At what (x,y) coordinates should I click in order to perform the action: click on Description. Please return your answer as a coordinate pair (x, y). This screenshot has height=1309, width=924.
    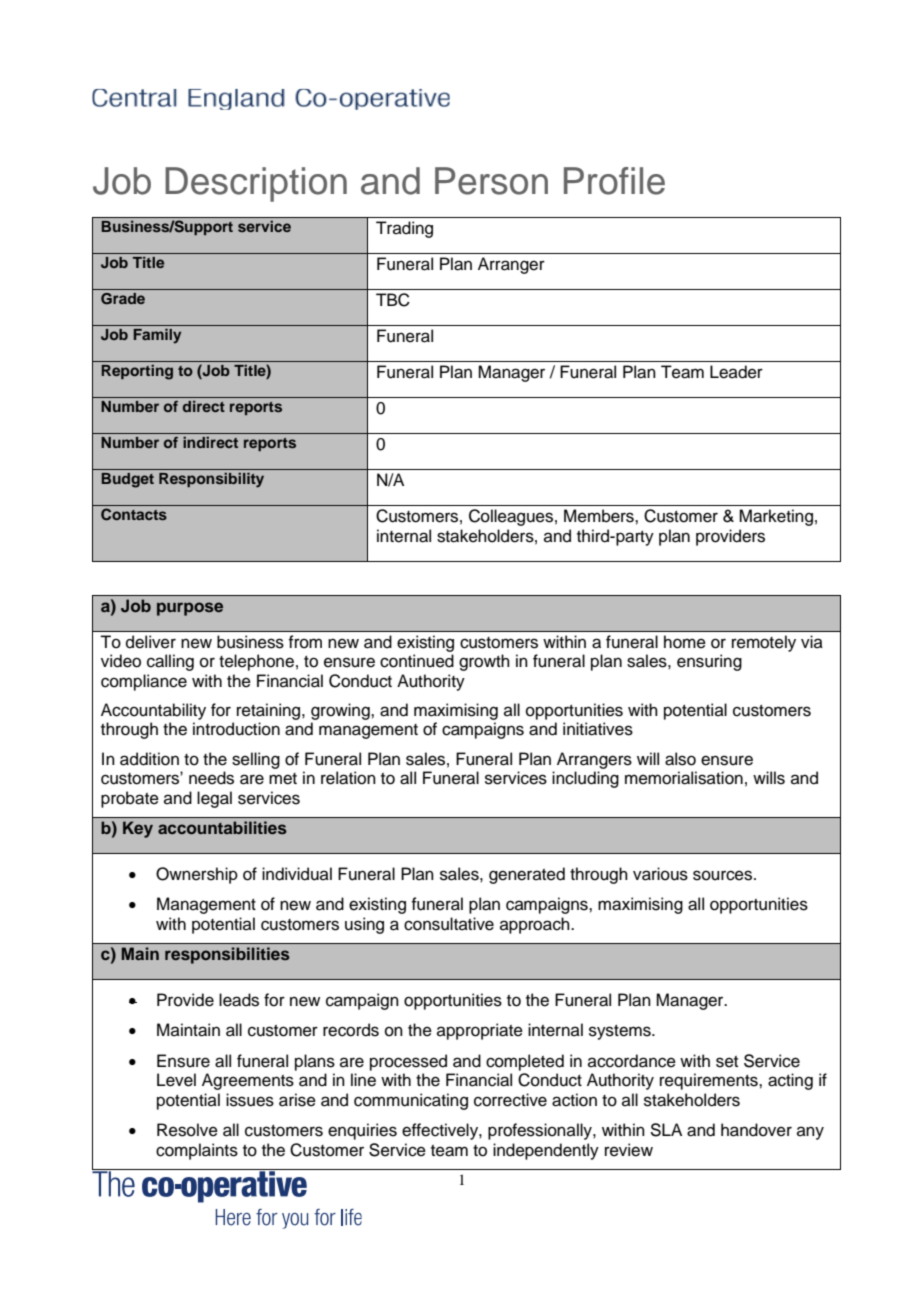
    Looking at the image, I should click on (256, 184).
